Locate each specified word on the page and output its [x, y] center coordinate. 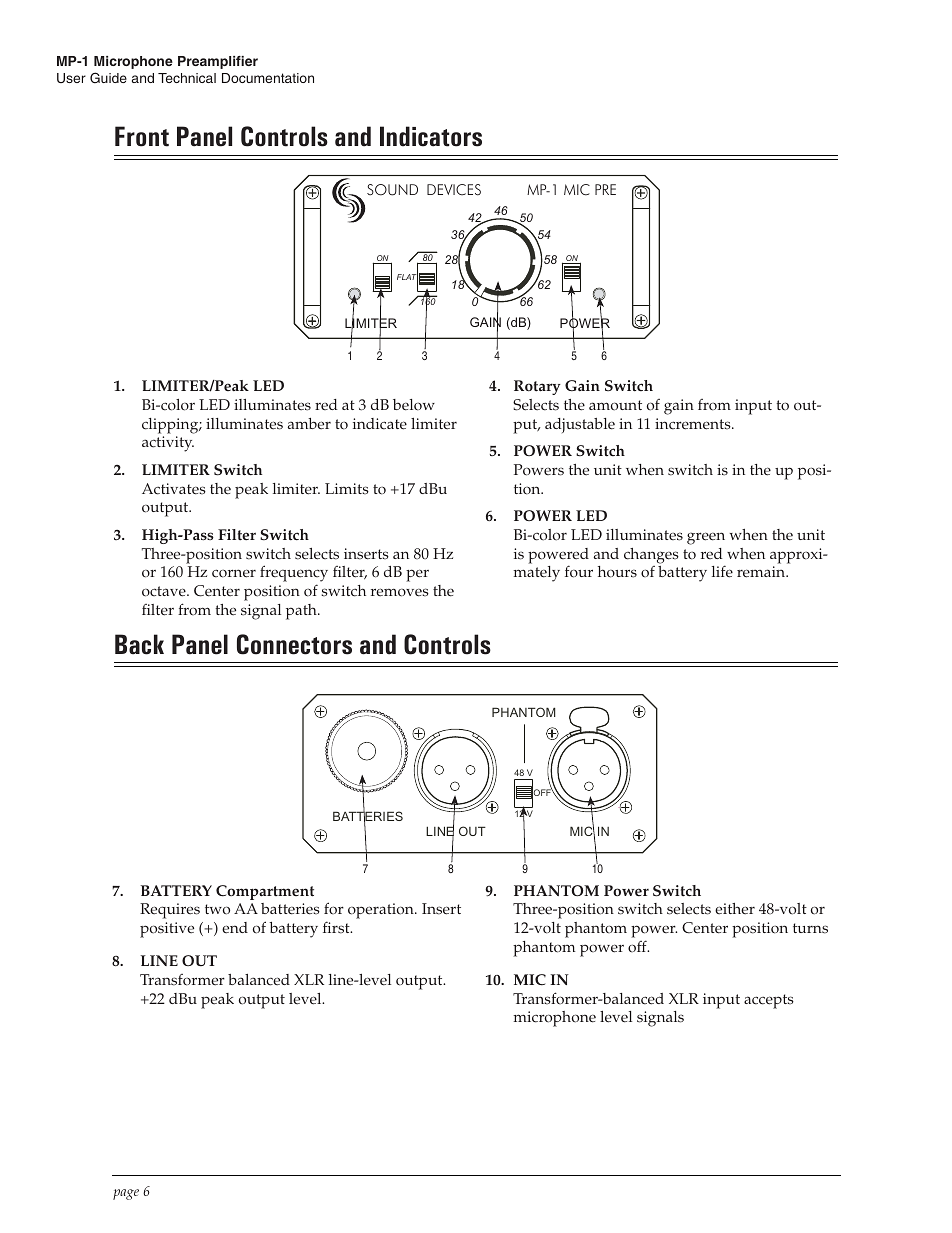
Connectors [294, 644]
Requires [170, 911]
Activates [174, 489]
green [706, 538]
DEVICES [454, 190]
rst [342, 928]
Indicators [431, 136]
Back [139, 644]
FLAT [407, 277]
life [722, 571]
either [735, 909]
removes [400, 592]
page [126, 1194]
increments [694, 424]
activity [168, 444]
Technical [187, 78]
